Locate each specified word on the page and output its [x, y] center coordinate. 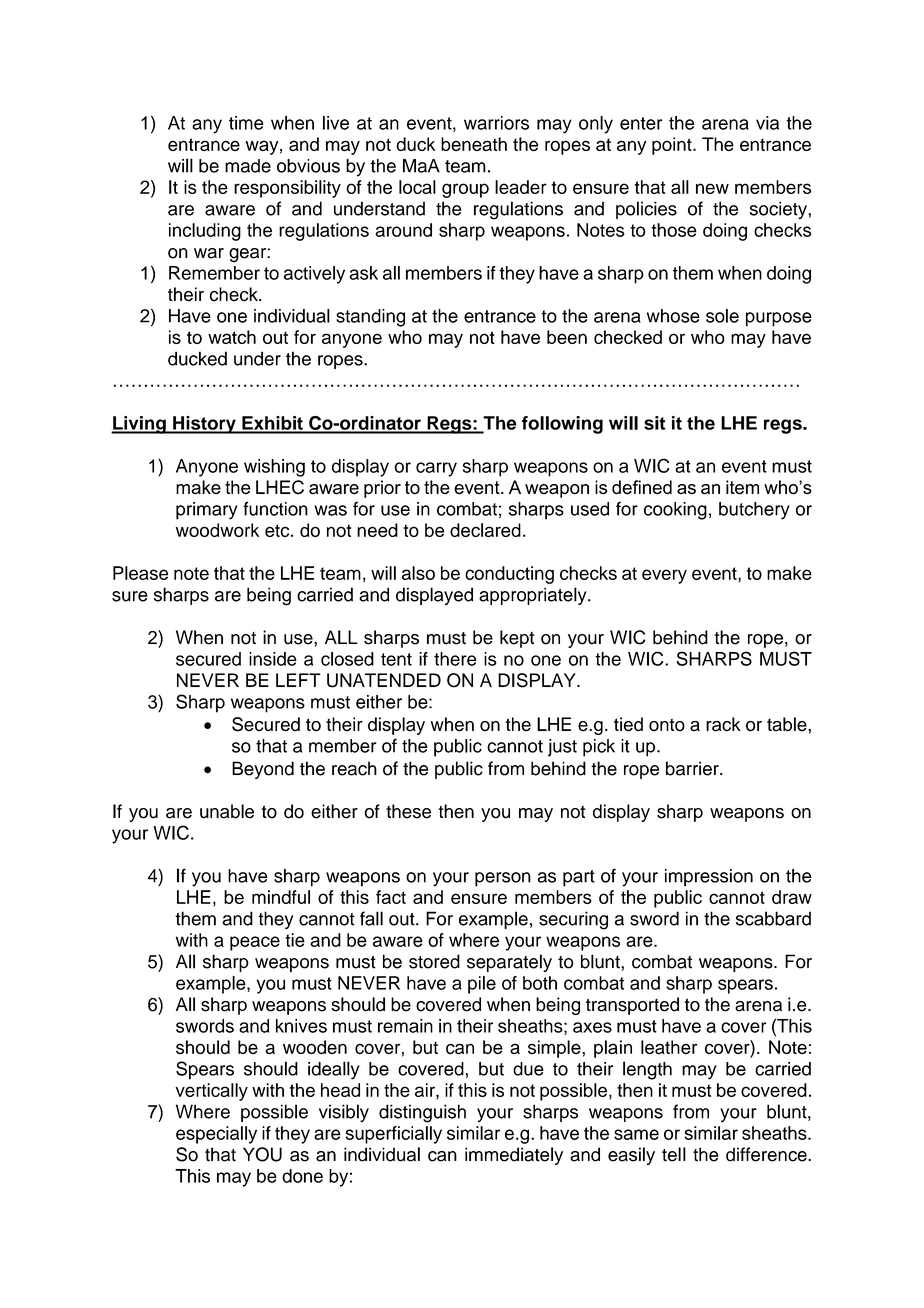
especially [216, 1135]
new [712, 188]
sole [722, 316]
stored [434, 961]
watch [232, 337]
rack [723, 724]
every [664, 576]
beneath [474, 144]
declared [485, 530]
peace [255, 943]
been [567, 337]
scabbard [773, 918]
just [562, 748]
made [248, 166]
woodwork [217, 530]
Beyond [263, 770]
